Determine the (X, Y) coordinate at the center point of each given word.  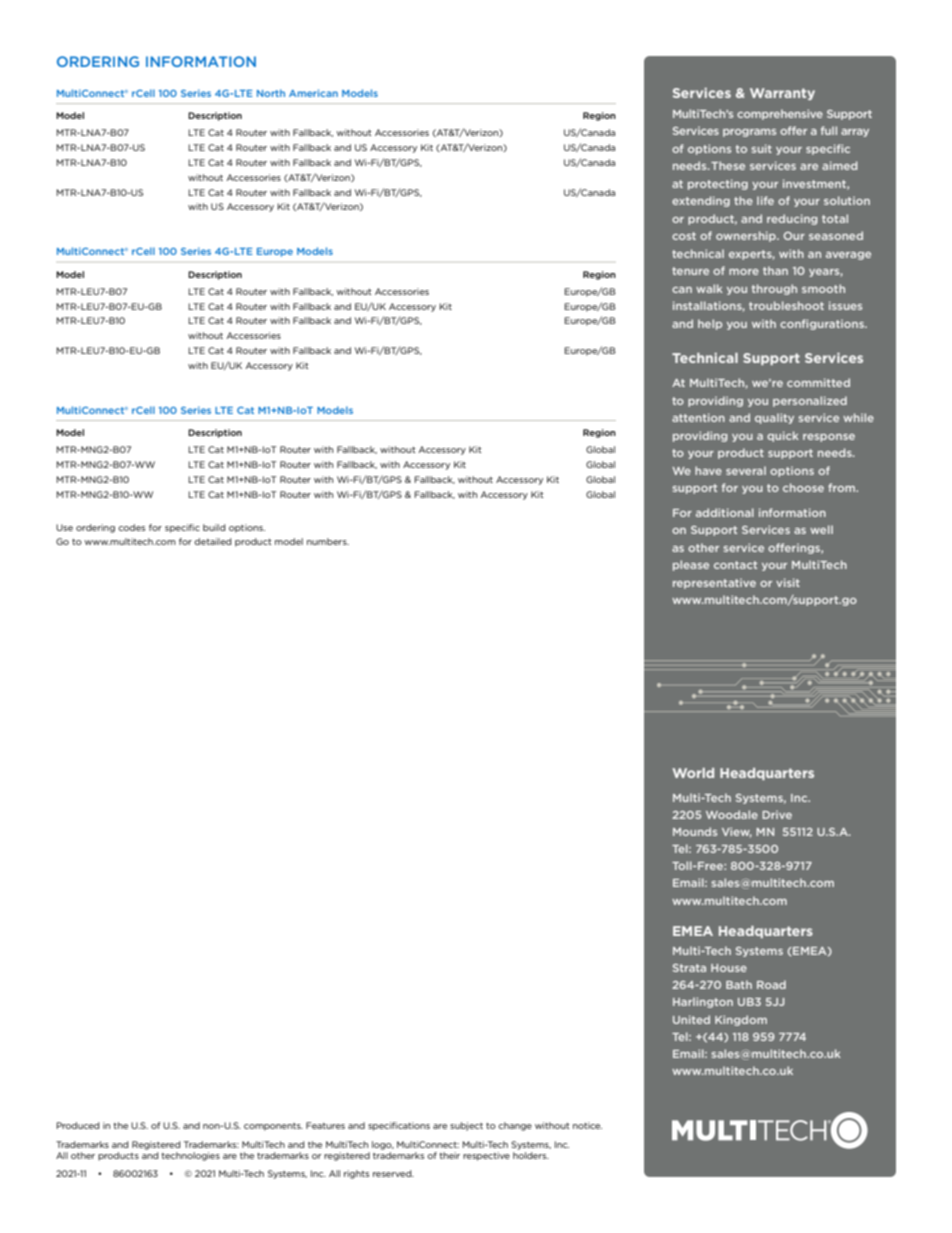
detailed (212, 541)
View (737, 832)
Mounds (695, 831)
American (313, 93)
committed (818, 382)
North (271, 93)
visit (788, 582)
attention (698, 417)
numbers (328, 541)
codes (131, 527)
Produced (77, 1125)
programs (749, 133)
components (273, 1127)
